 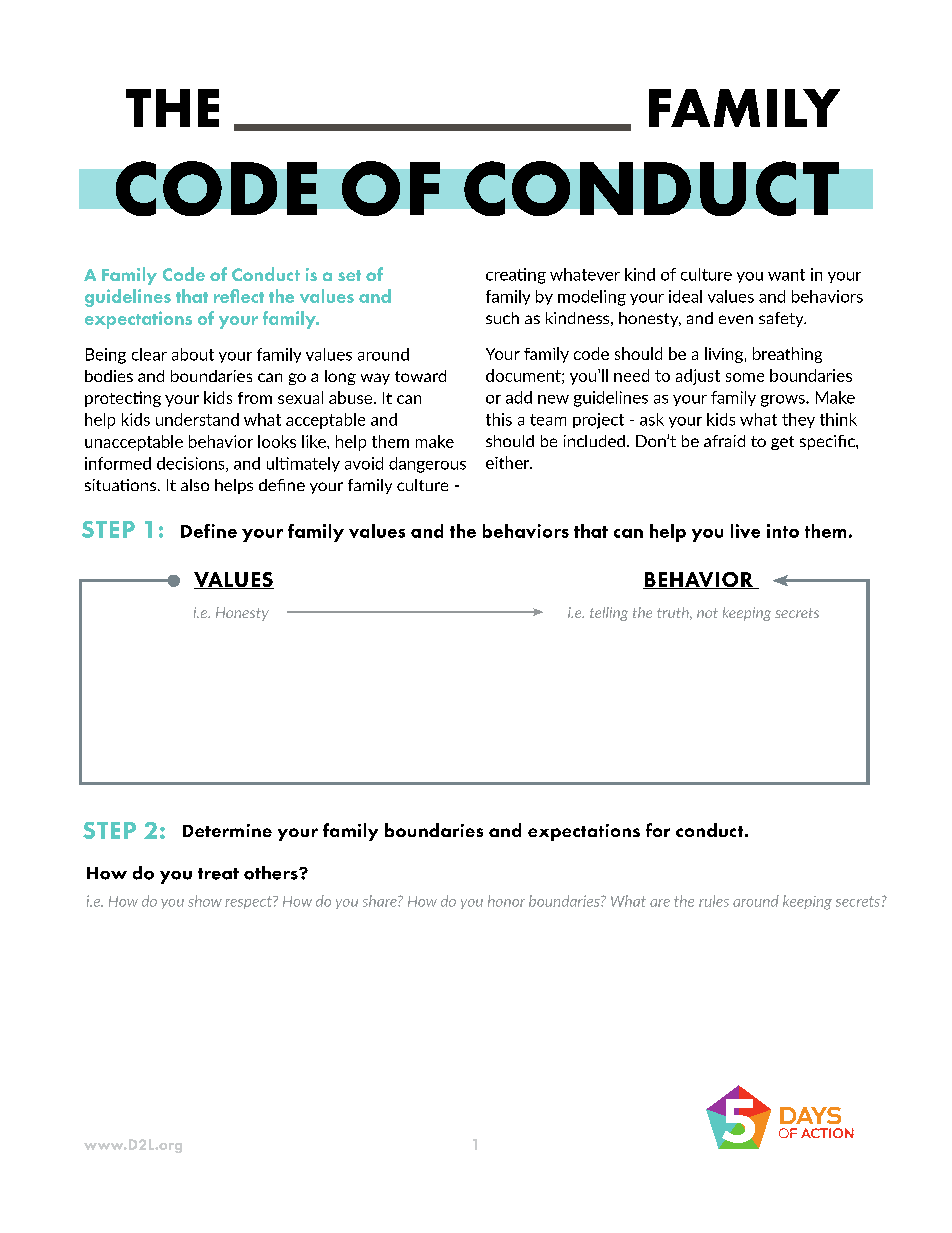 What do you see at coordinates (218, 874) in the page?
I see `treat` at bounding box center [218, 874].
